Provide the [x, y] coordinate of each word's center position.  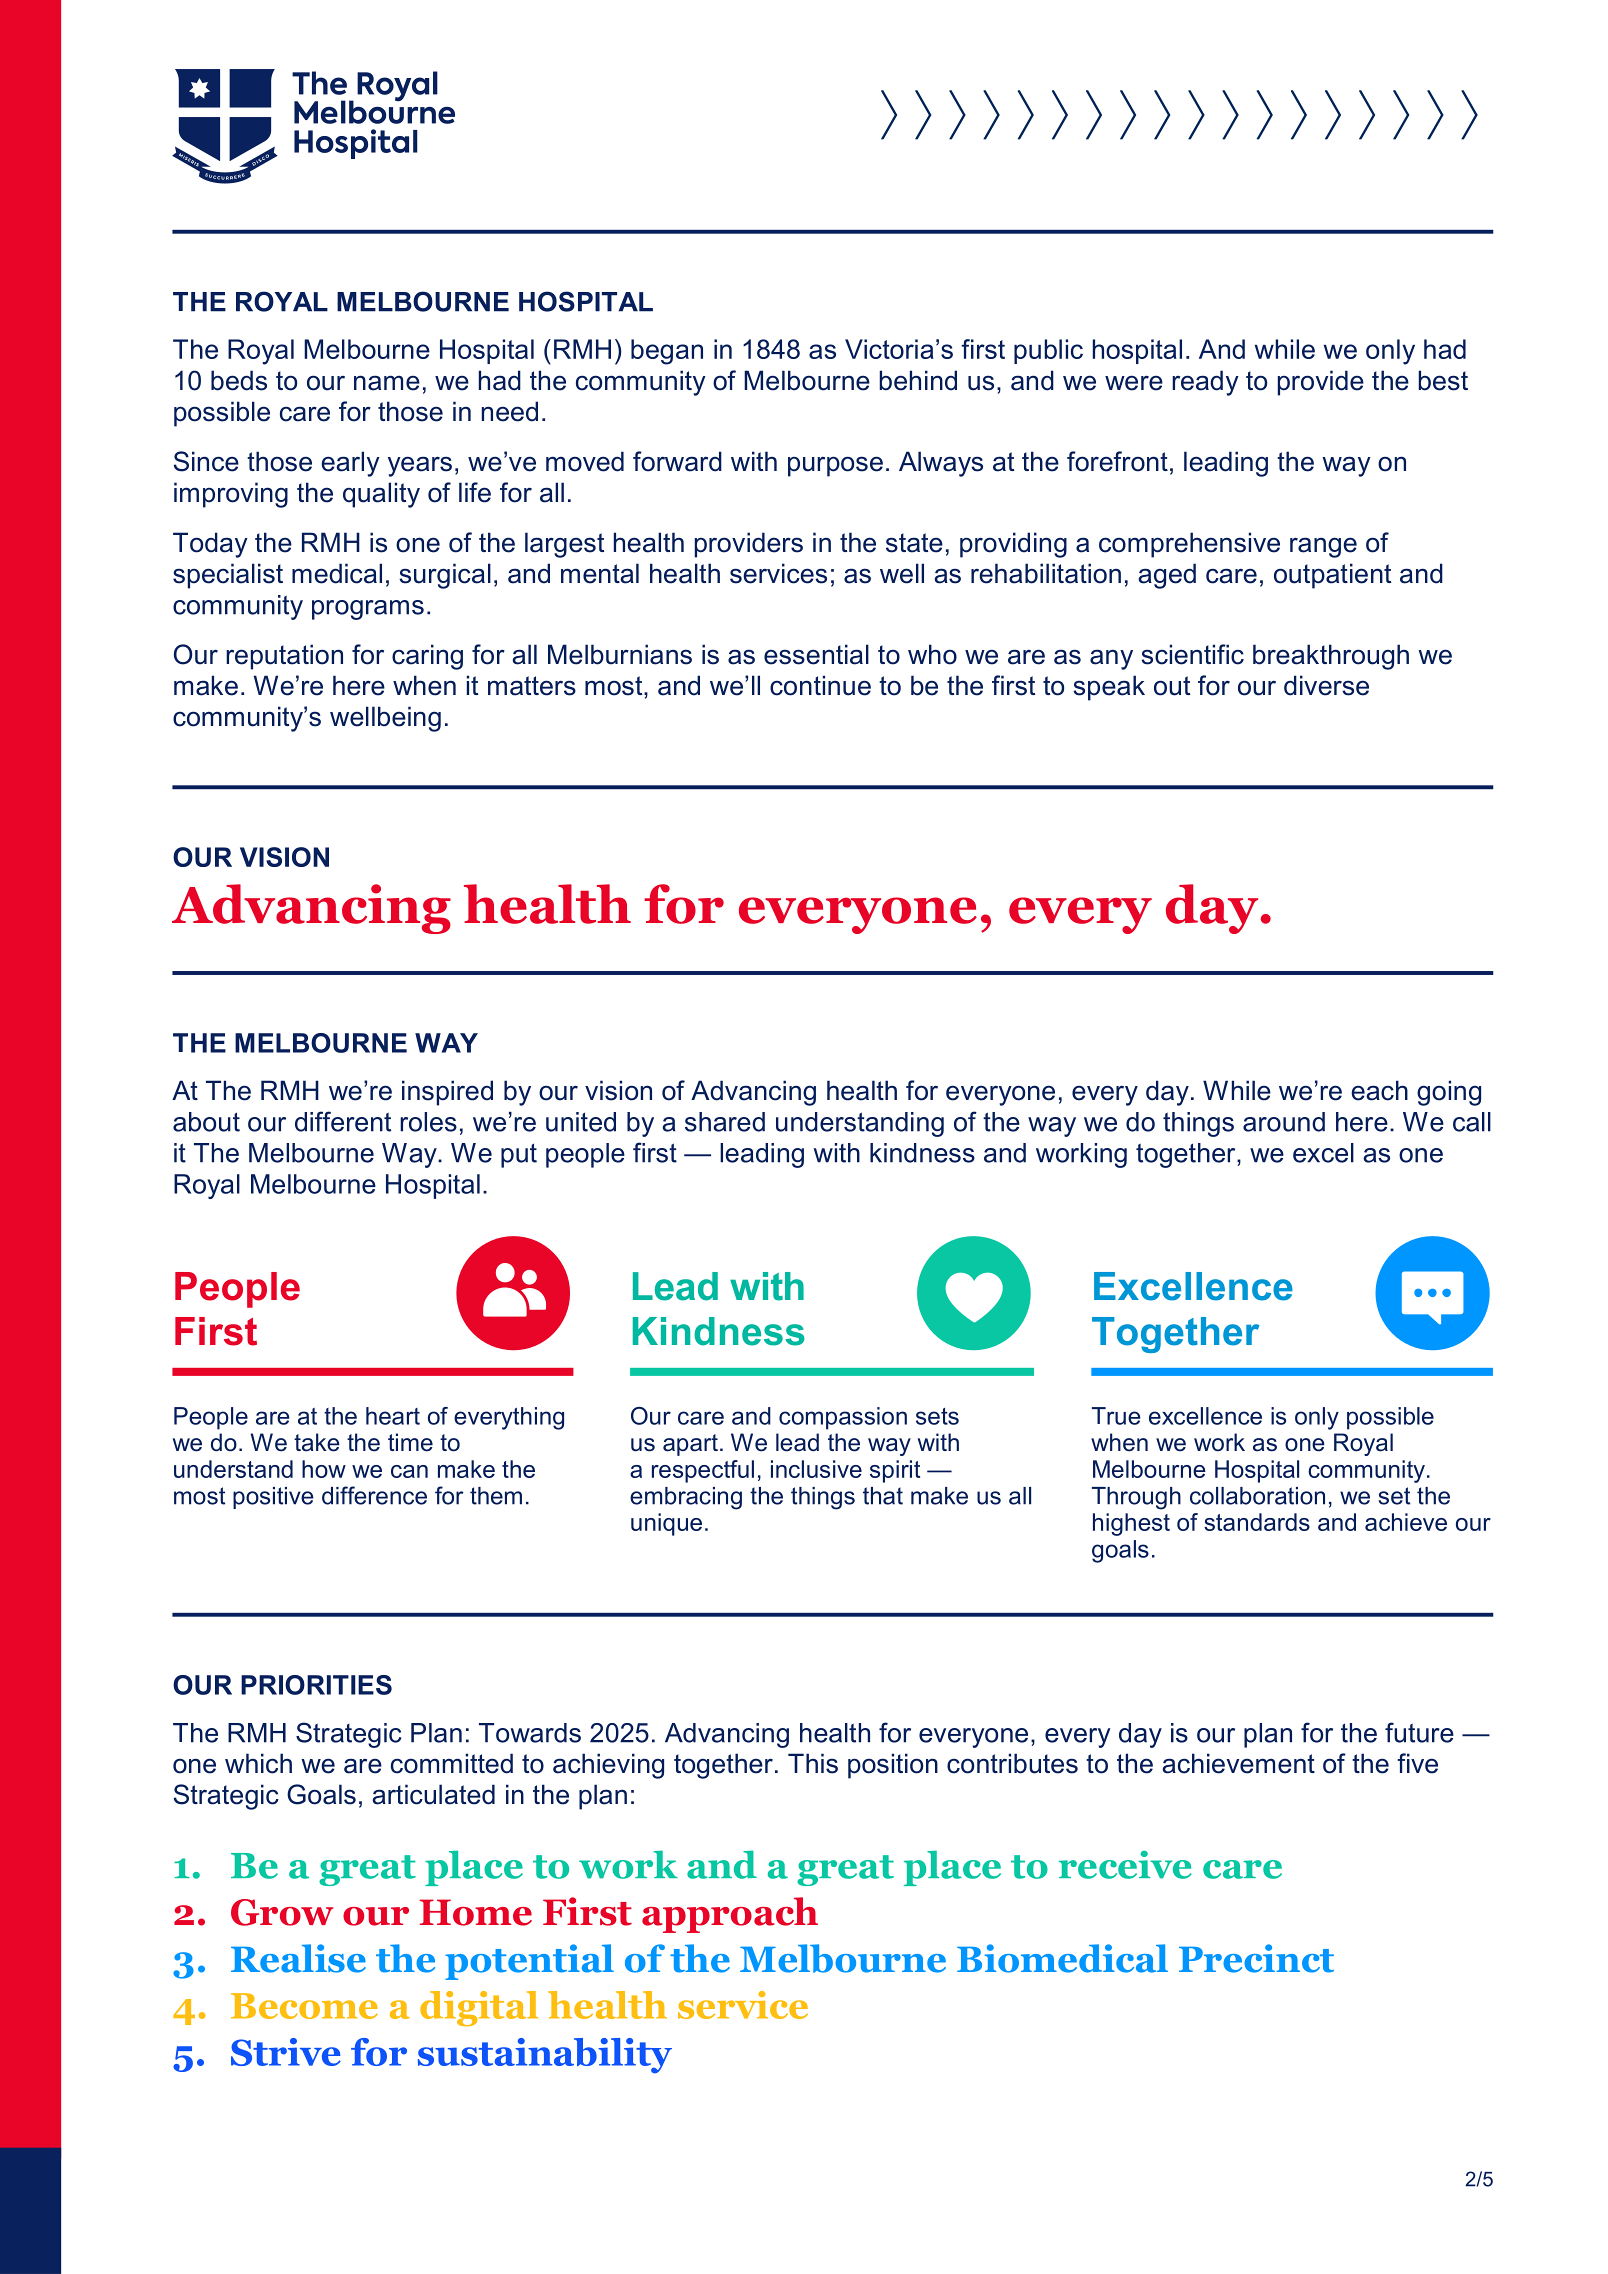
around [1284, 1122]
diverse [1326, 685]
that [883, 1496]
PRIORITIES [316, 1685]
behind [918, 380]
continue [820, 685]
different [343, 1121]
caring [427, 657]
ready [1205, 383]
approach [730, 1915]
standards [1257, 1522]
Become [304, 2006]
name [387, 383]
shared [725, 1122]
